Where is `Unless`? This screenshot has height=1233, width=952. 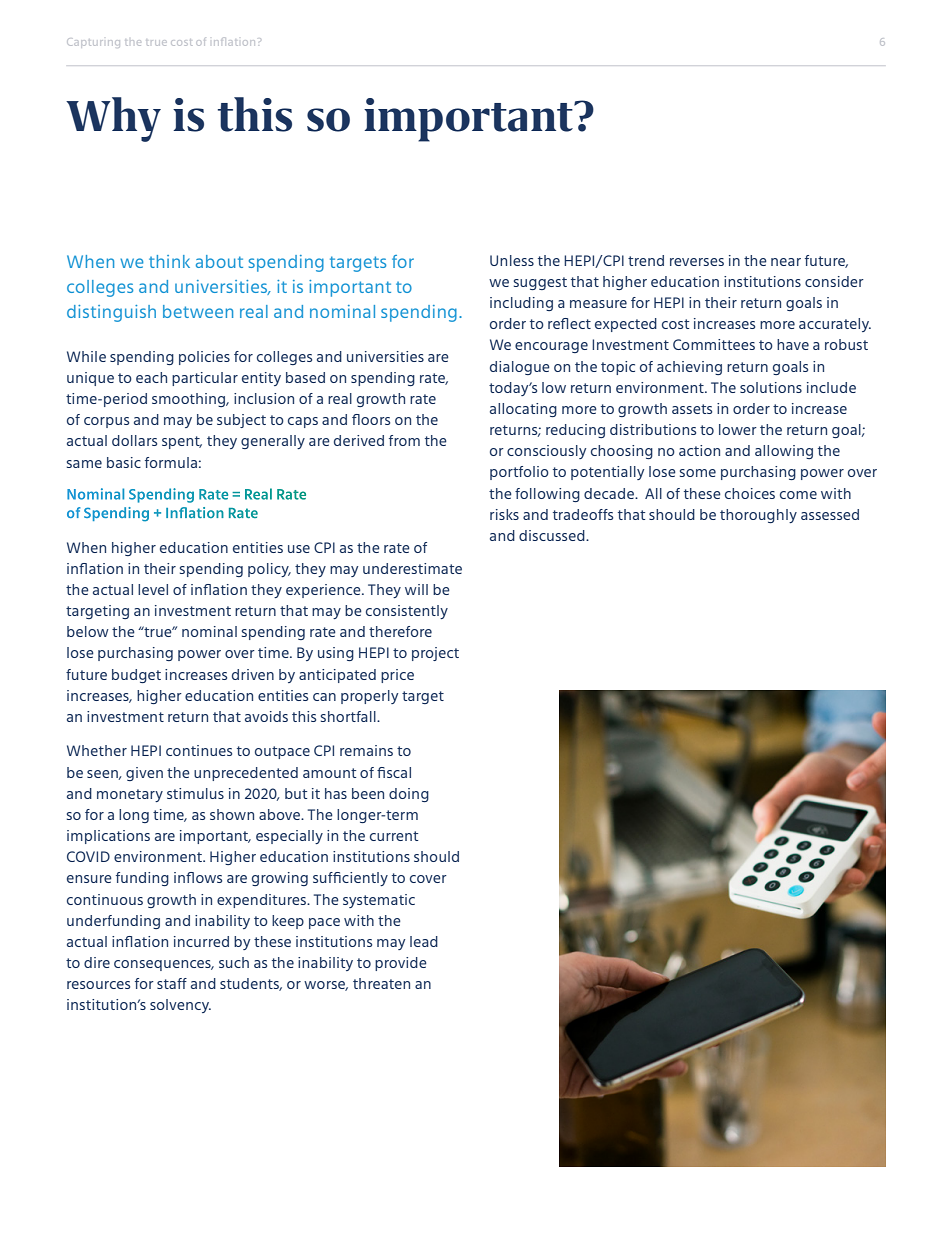
Unless is located at coordinates (512, 260).
